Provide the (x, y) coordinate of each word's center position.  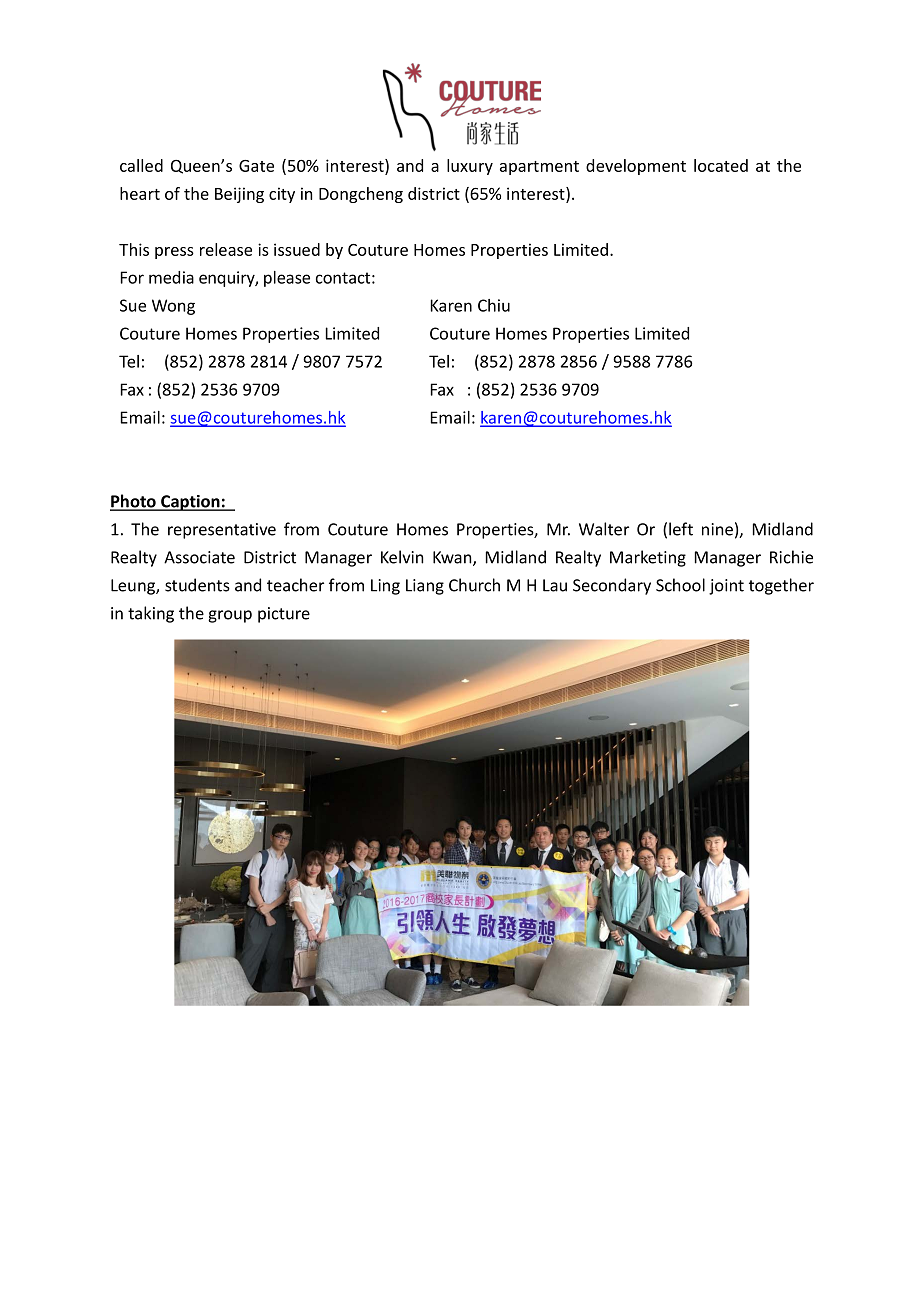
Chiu (494, 305)
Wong (173, 307)
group (230, 616)
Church (474, 585)
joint (726, 587)
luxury (470, 167)
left (681, 529)
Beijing (239, 195)
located (721, 165)
